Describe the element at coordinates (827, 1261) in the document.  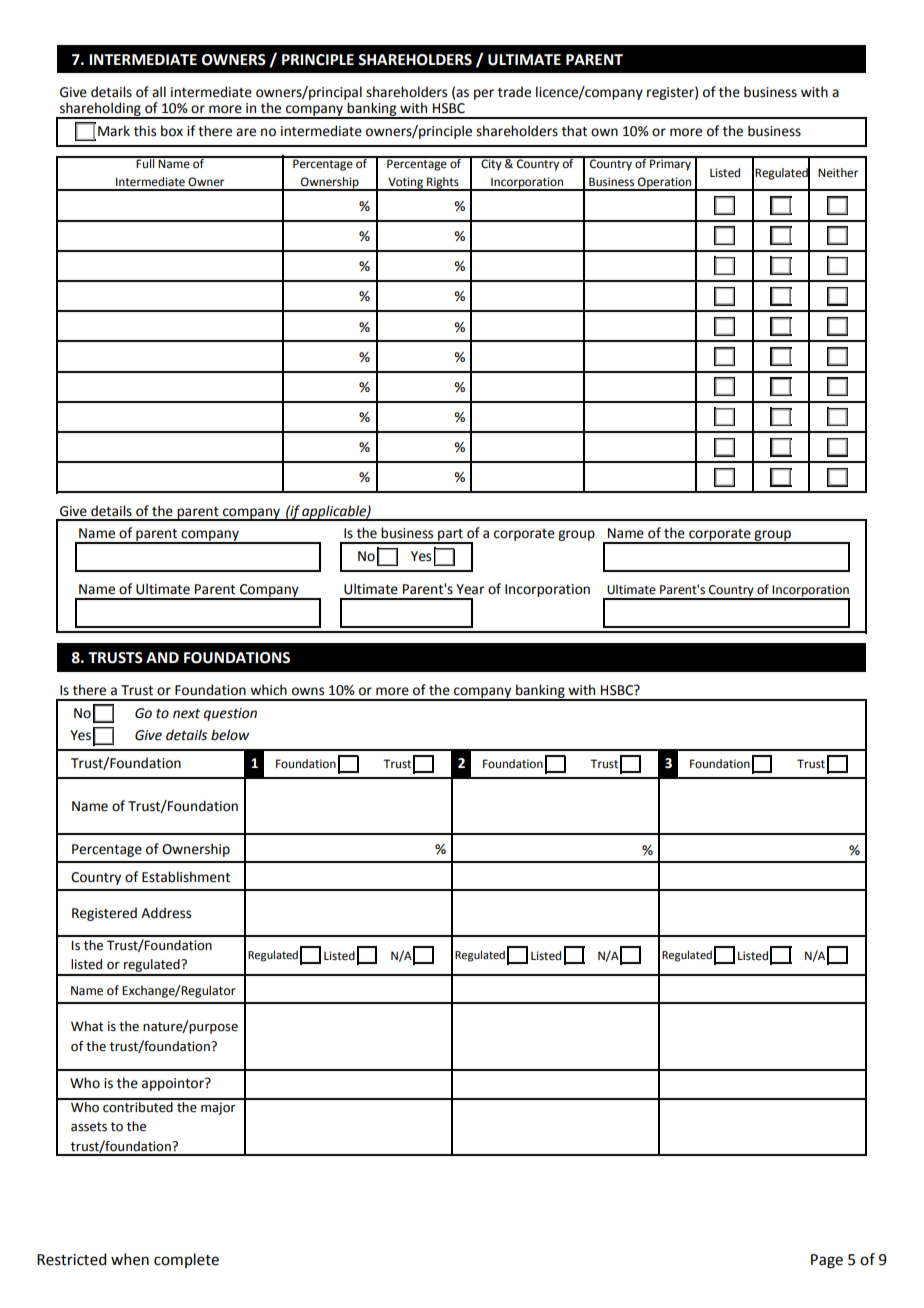
I see `Page` at that location.
